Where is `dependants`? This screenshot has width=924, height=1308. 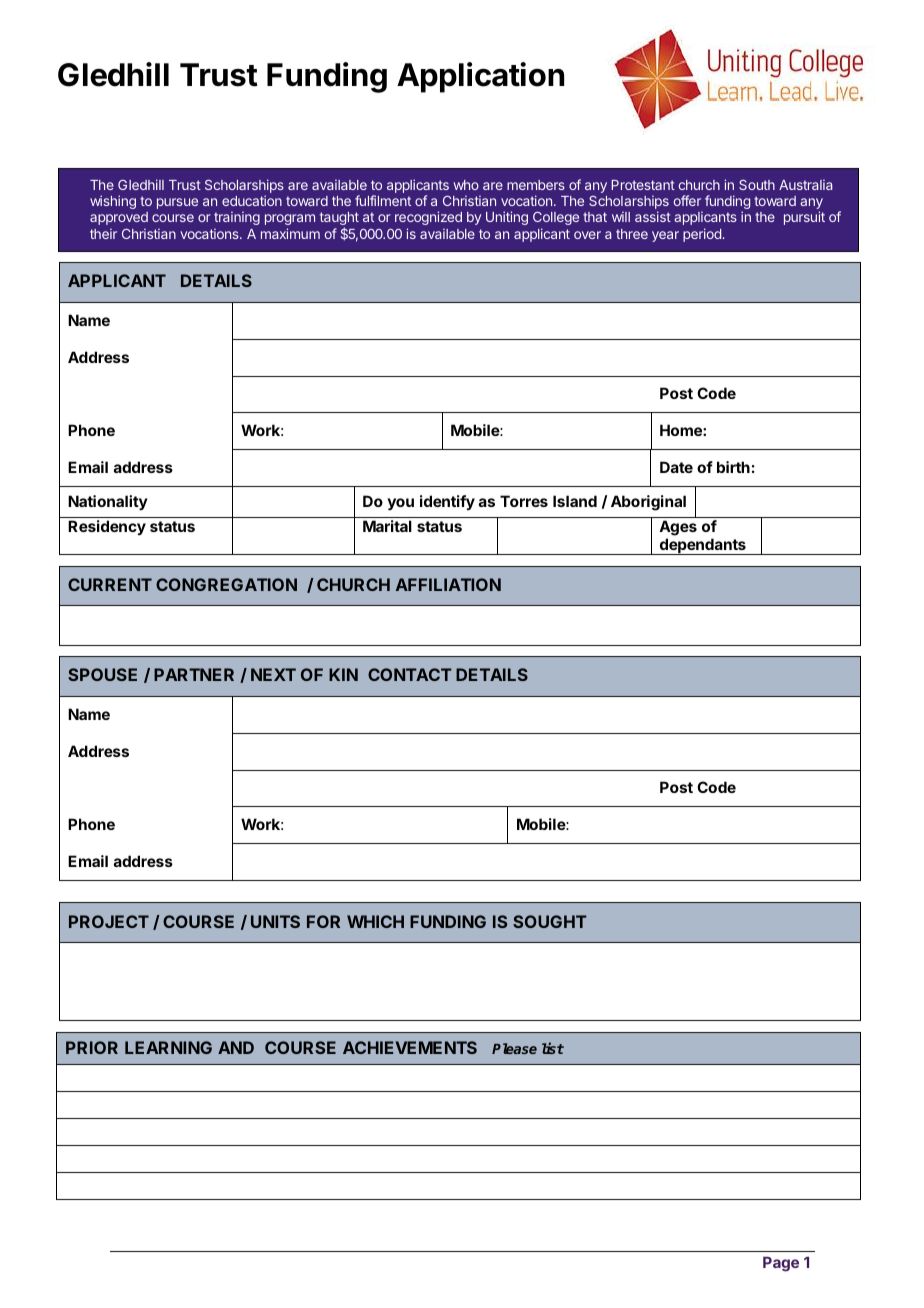 dependants is located at coordinates (702, 546).
